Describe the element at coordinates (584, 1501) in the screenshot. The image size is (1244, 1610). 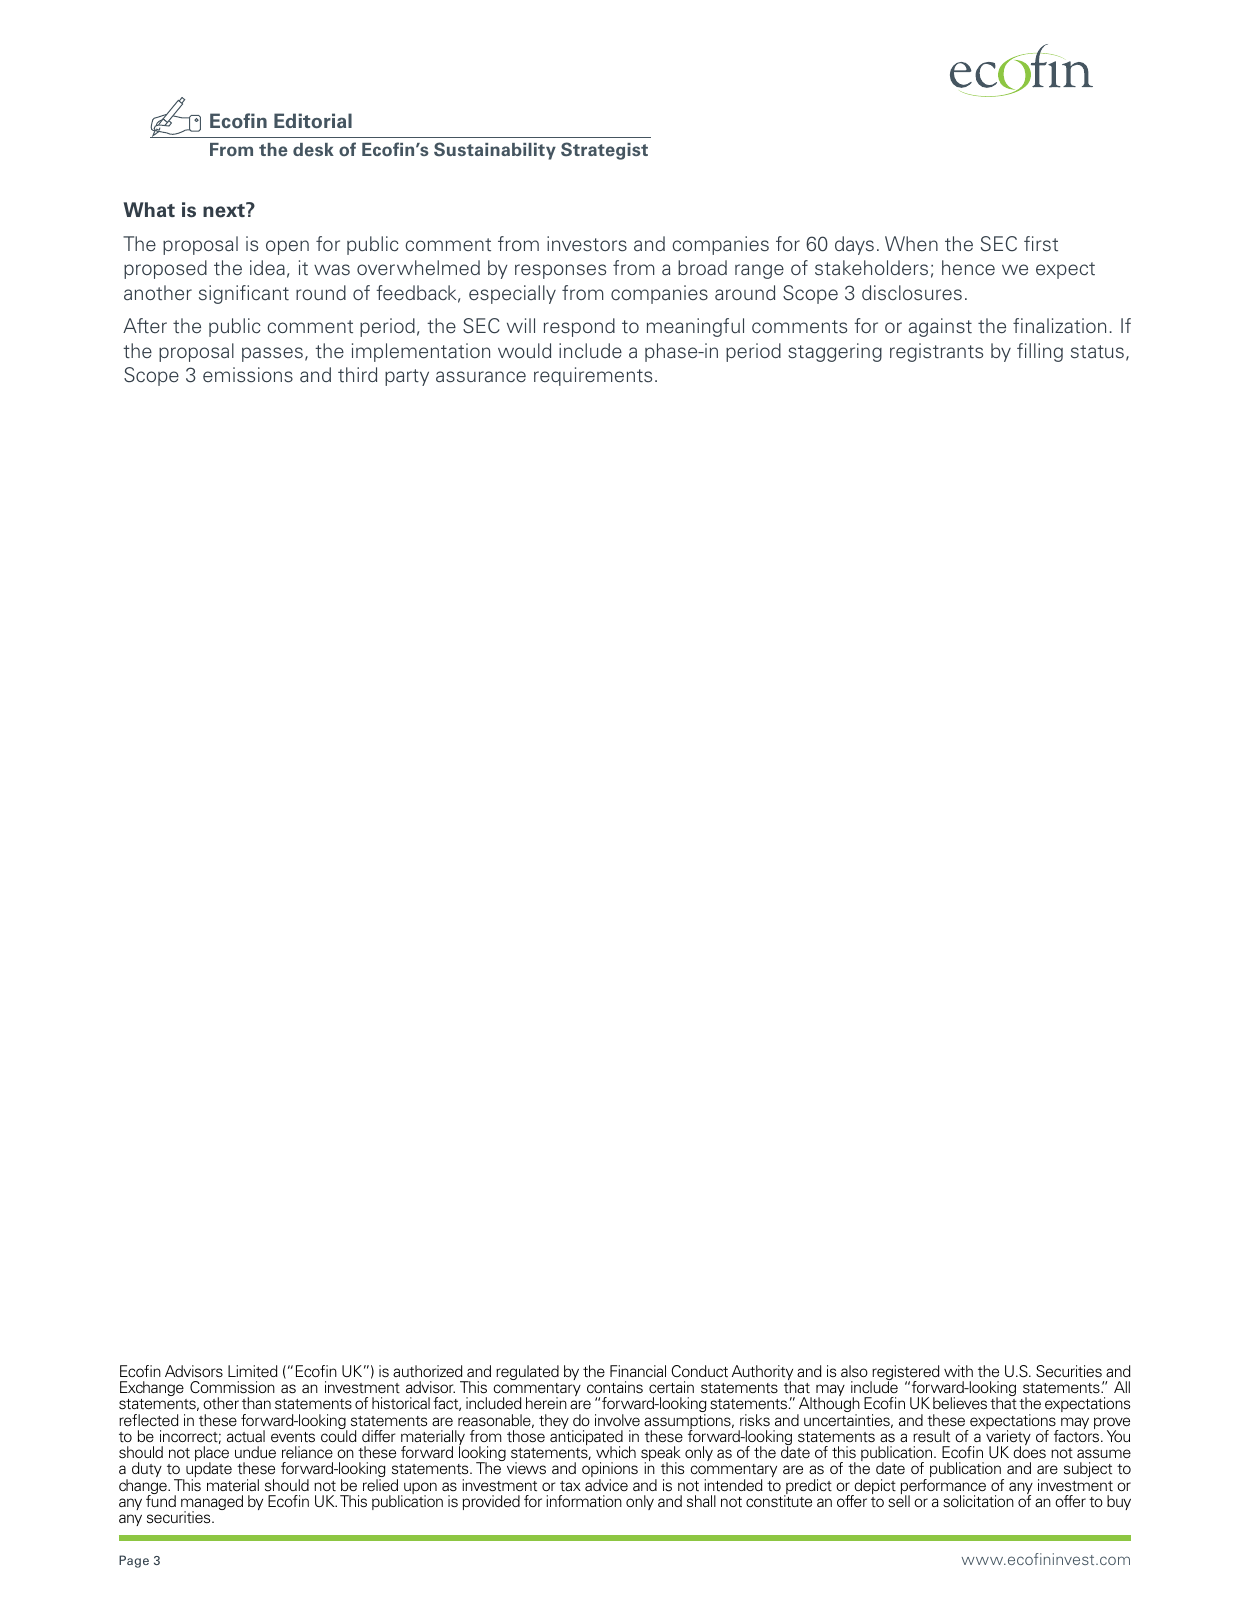
I see `information` at that location.
